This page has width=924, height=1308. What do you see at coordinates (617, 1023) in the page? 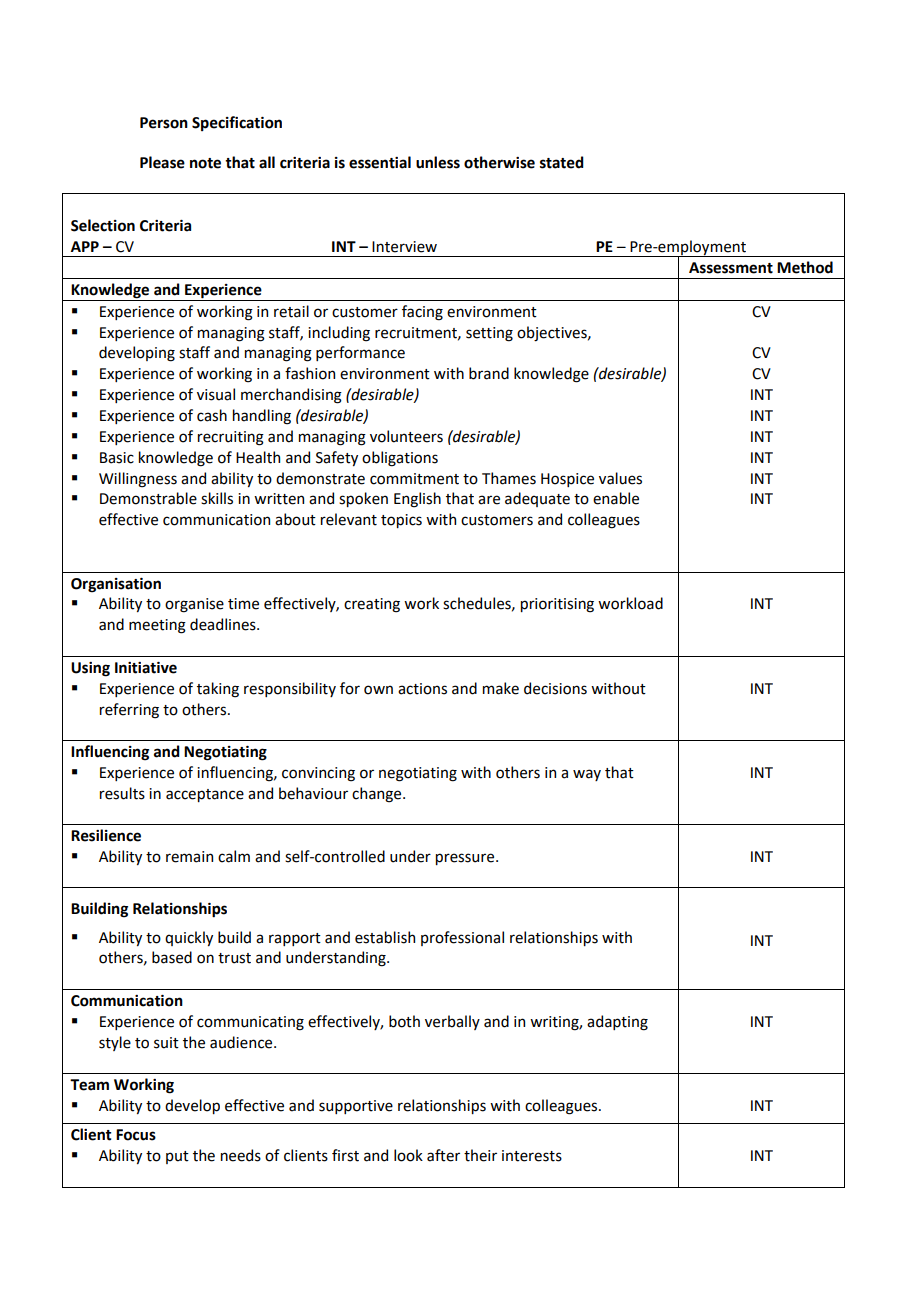
I see `adapting` at bounding box center [617, 1023].
